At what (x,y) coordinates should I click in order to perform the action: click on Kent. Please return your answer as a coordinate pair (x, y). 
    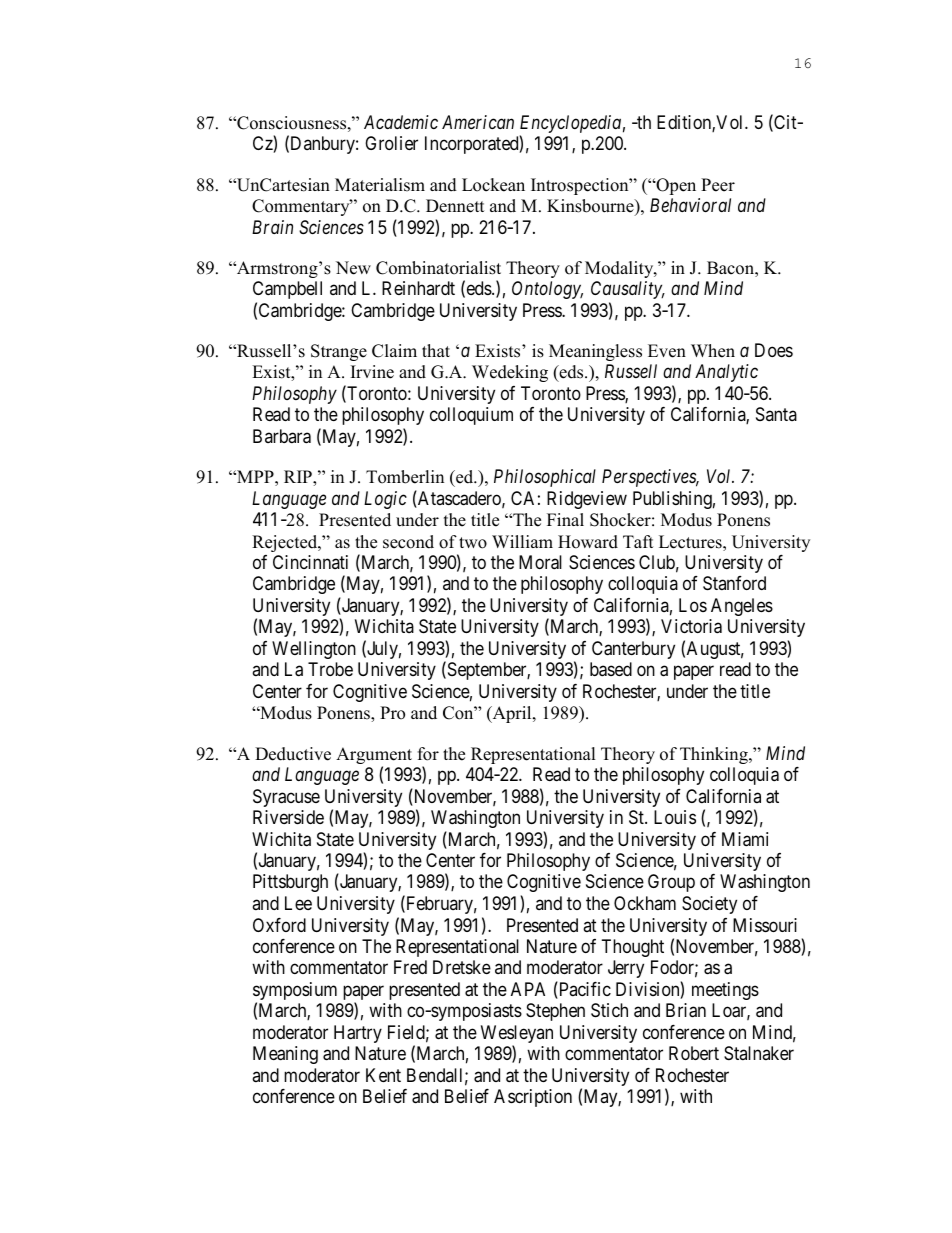
    Looking at the image, I should click on (383, 1075).
